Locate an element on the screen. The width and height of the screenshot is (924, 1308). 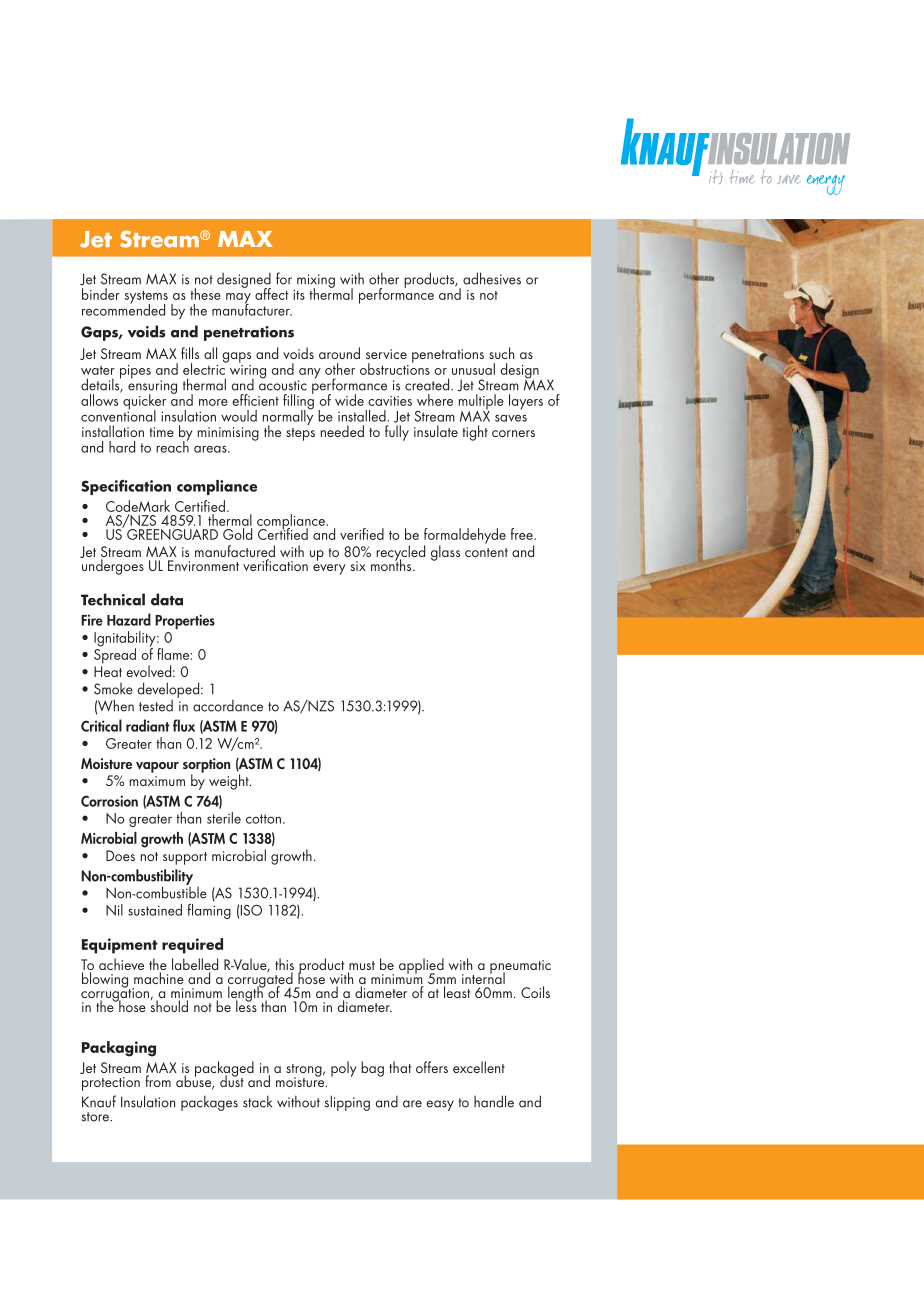
accordance is located at coordinates (228, 705).
